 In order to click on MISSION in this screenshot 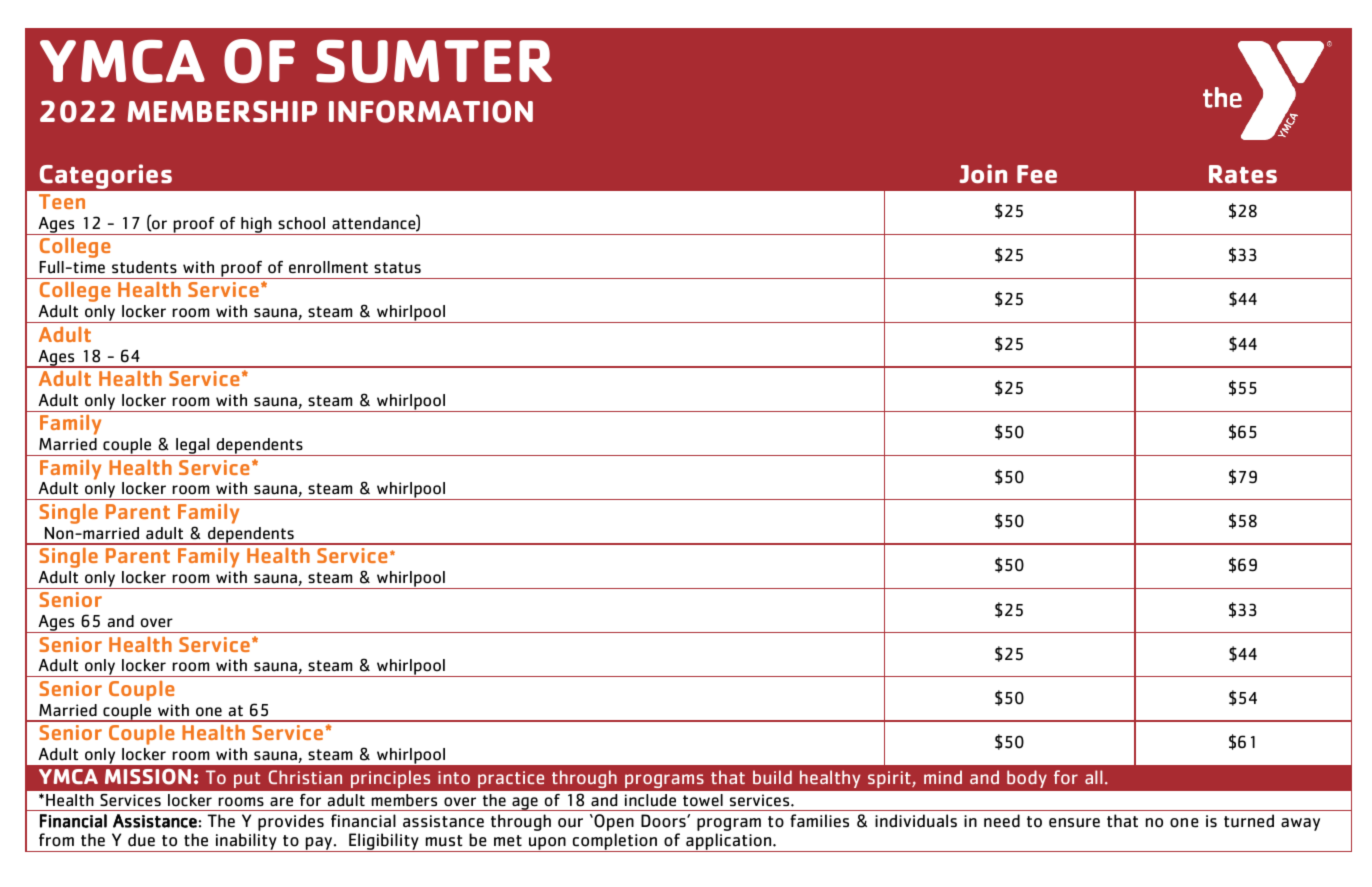, I will do `click(148, 776)`.
